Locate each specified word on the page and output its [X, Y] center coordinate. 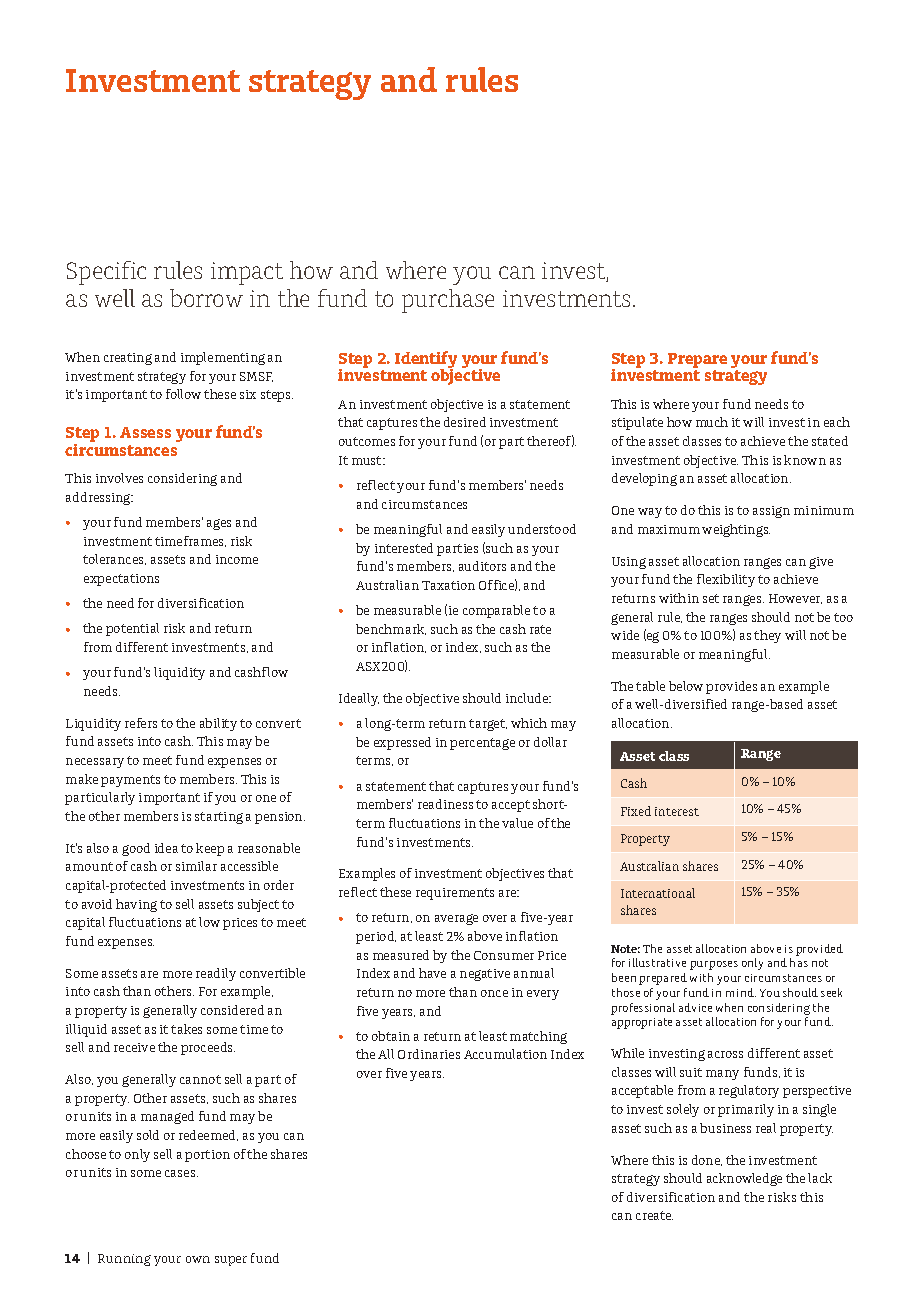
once [494, 993]
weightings [736, 530]
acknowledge [744, 1179]
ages [219, 524]
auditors [482, 566]
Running [124, 1260]
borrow [206, 298]
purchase [448, 301]
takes [186, 1029]
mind [741, 992]
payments [130, 781]
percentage [482, 744]
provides [731, 687]
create [654, 1215]
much [712, 422]
